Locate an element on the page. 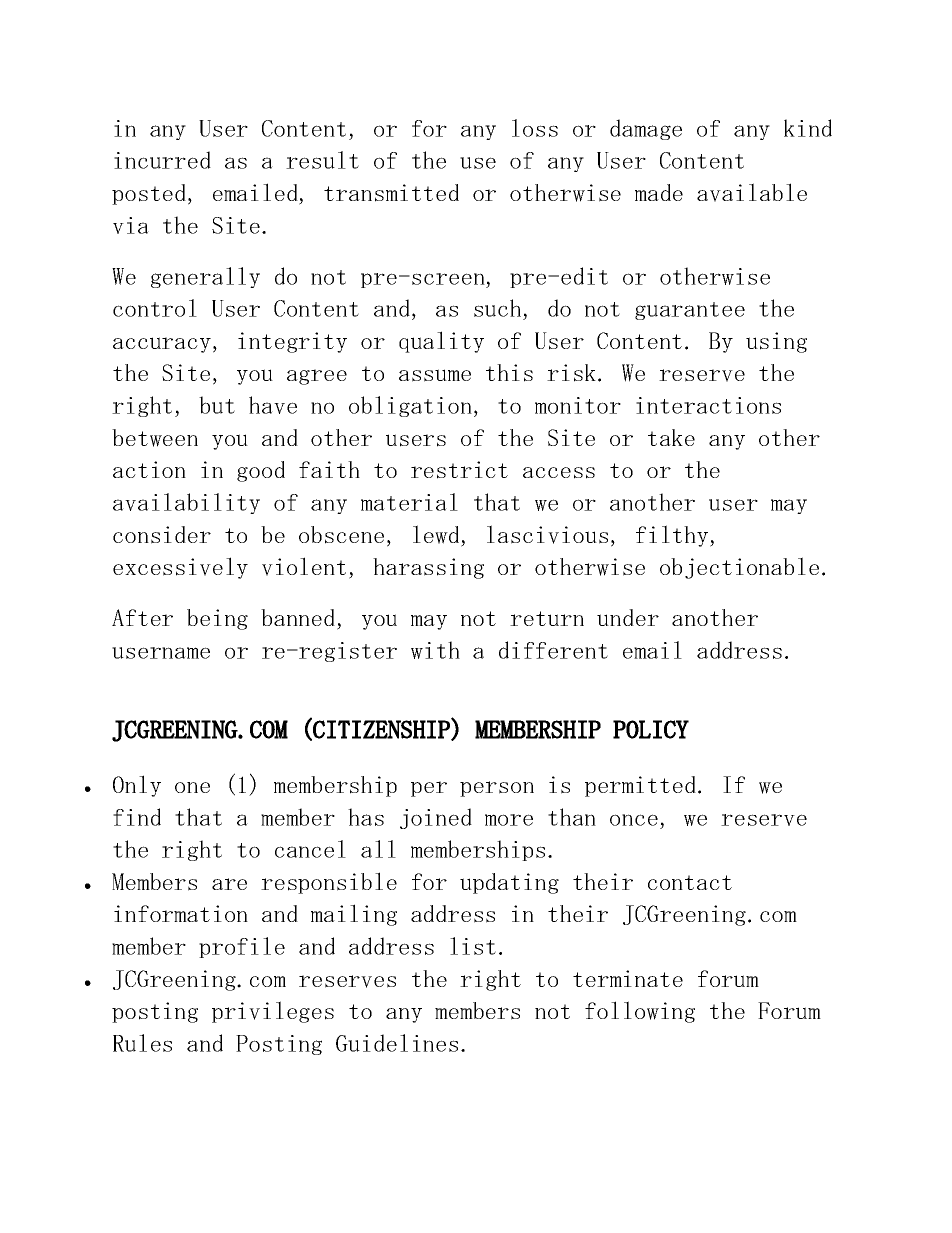  incurred is located at coordinates (162, 160).
